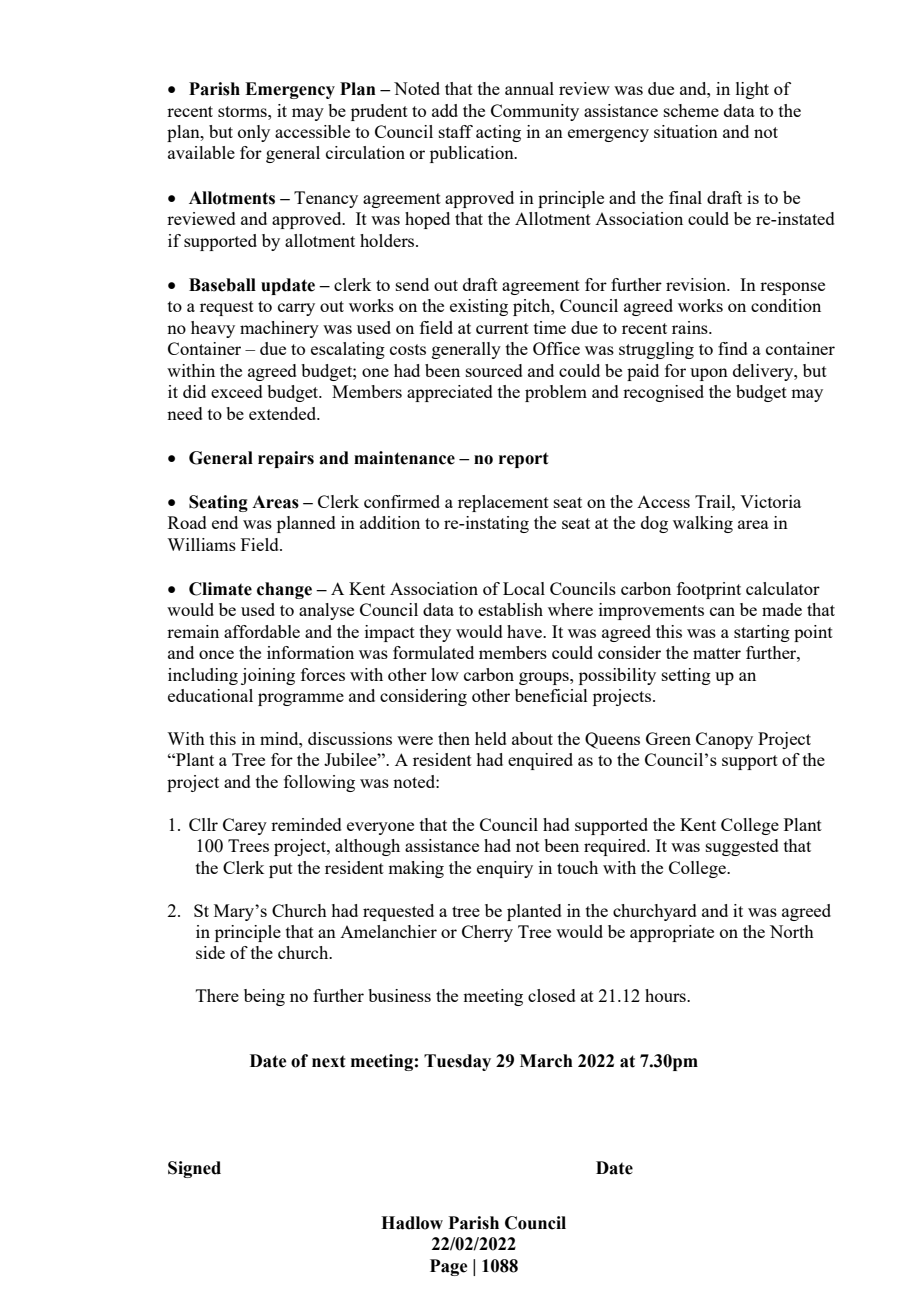  What do you see at coordinates (552, 995) in the page?
I see `closed` at bounding box center [552, 995].
